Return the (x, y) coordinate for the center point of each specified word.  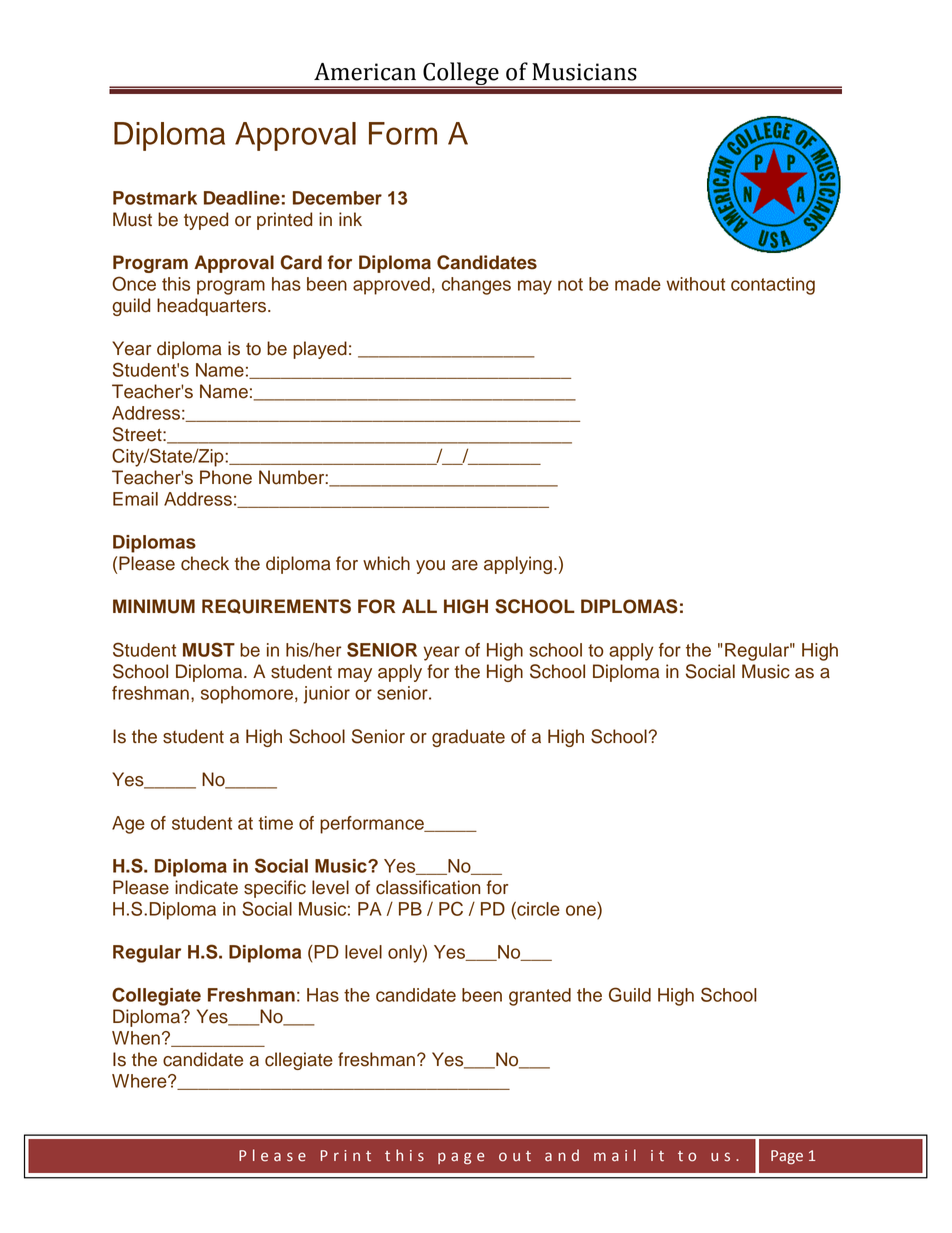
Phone (226, 477)
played (320, 350)
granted (540, 997)
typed (206, 221)
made (638, 284)
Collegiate (156, 996)
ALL (419, 606)
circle (537, 908)
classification (428, 887)
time (275, 823)
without (695, 284)
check (205, 563)
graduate (468, 738)
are (465, 565)
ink (350, 219)
